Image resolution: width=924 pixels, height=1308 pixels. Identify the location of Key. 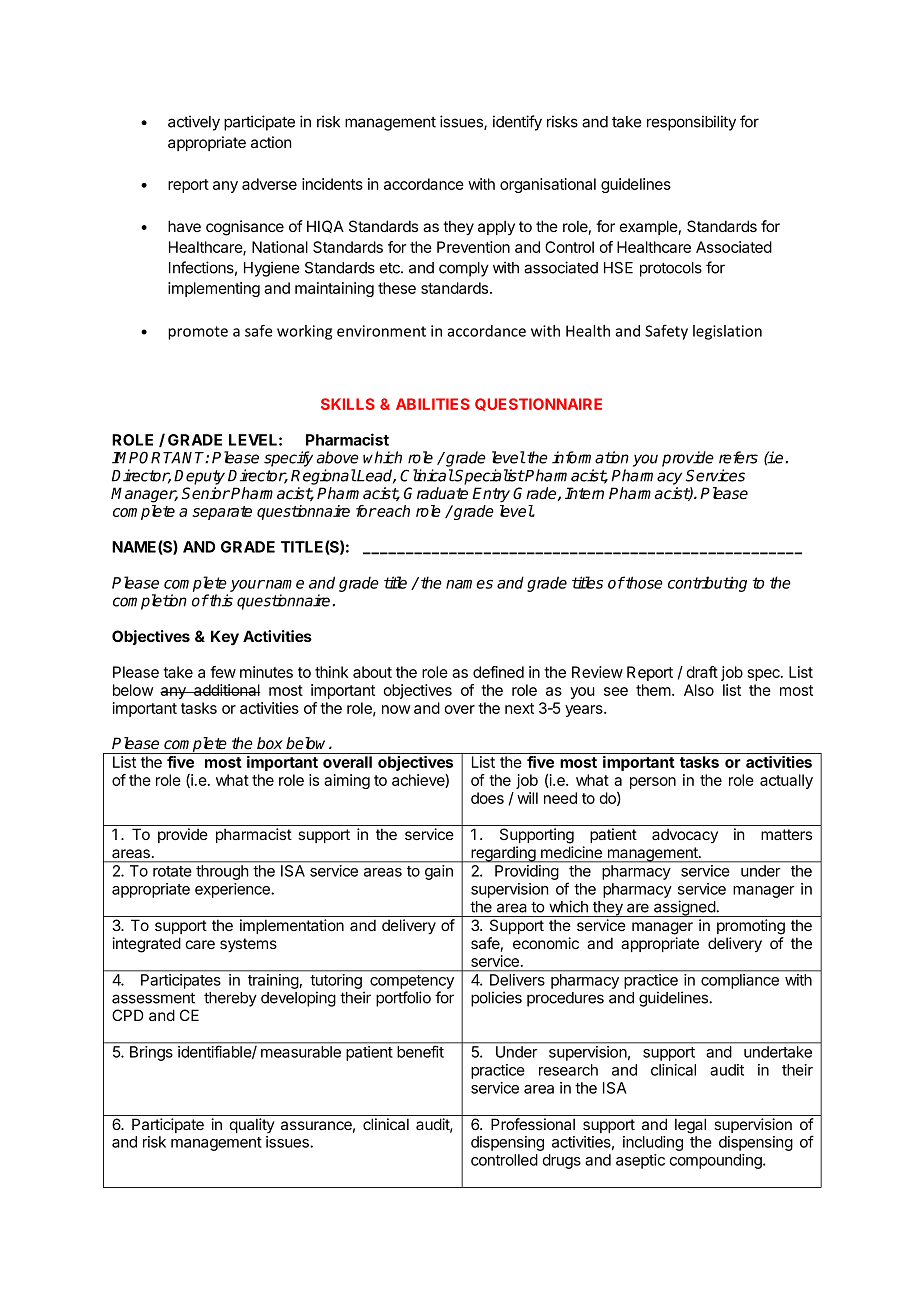
(225, 638).
